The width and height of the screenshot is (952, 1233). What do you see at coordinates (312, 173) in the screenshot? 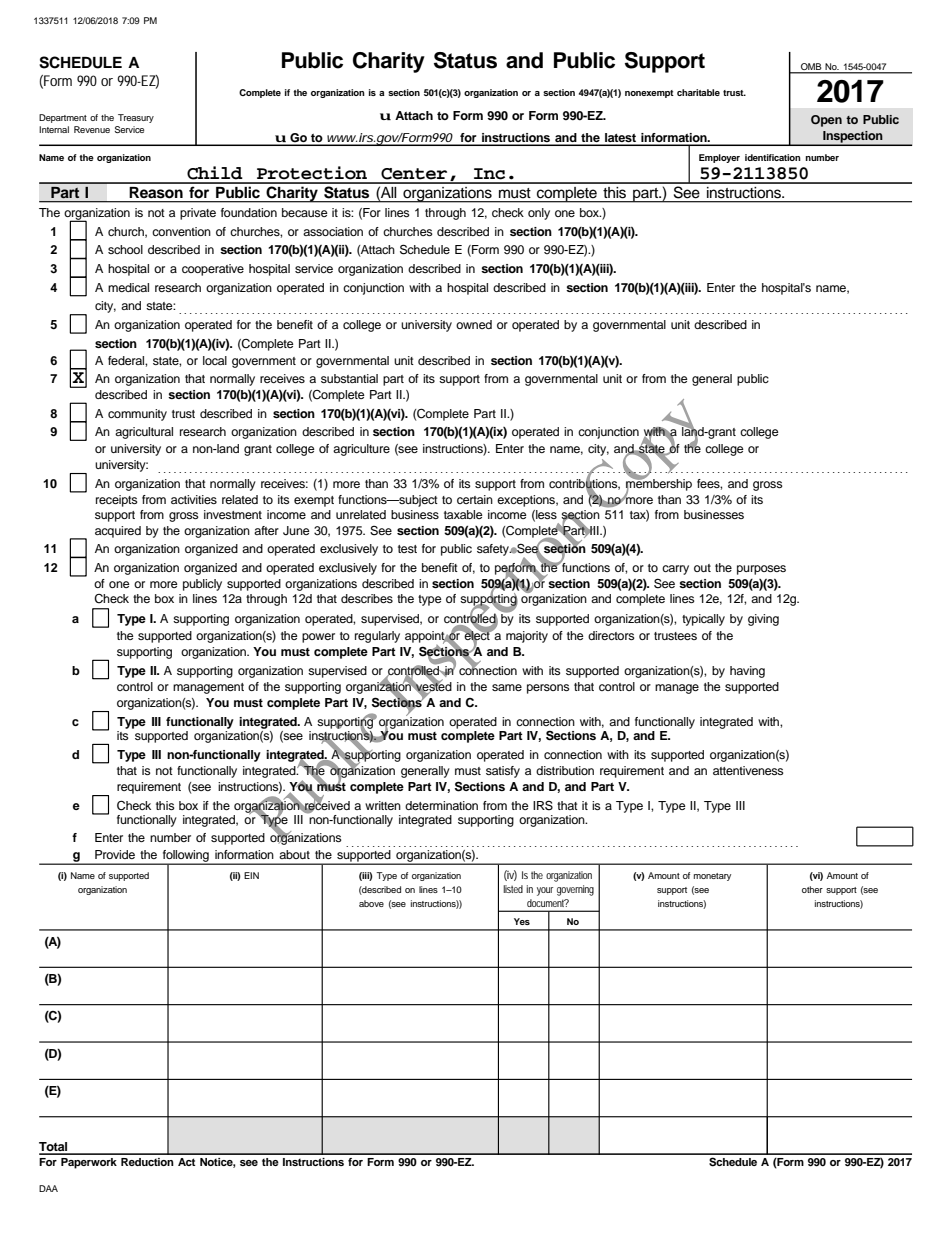
I see `Protection` at bounding box center [312, 173].
